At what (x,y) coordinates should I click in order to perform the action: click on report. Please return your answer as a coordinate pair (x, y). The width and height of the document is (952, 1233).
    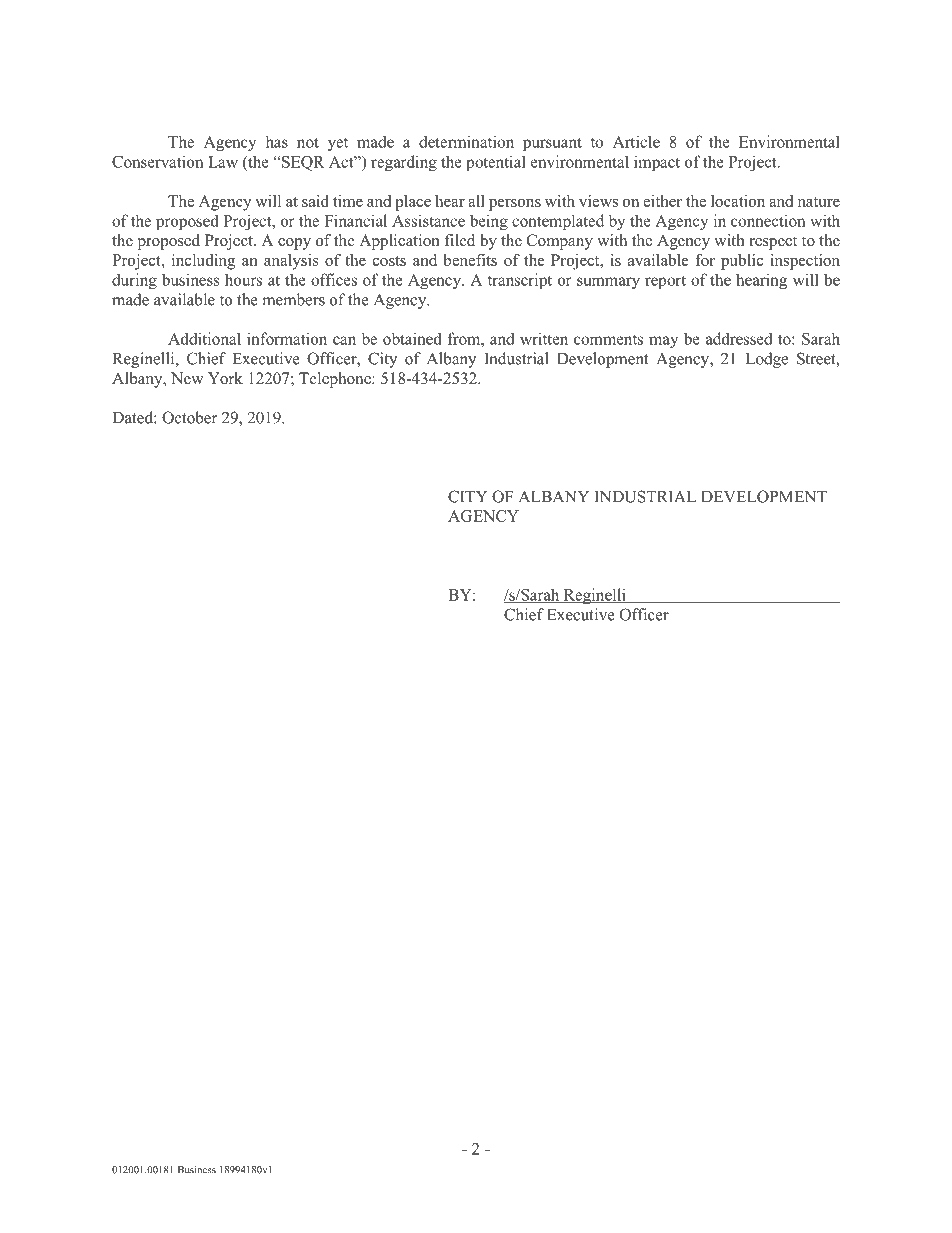
    Looking at the image, I should click on (665, 282).
